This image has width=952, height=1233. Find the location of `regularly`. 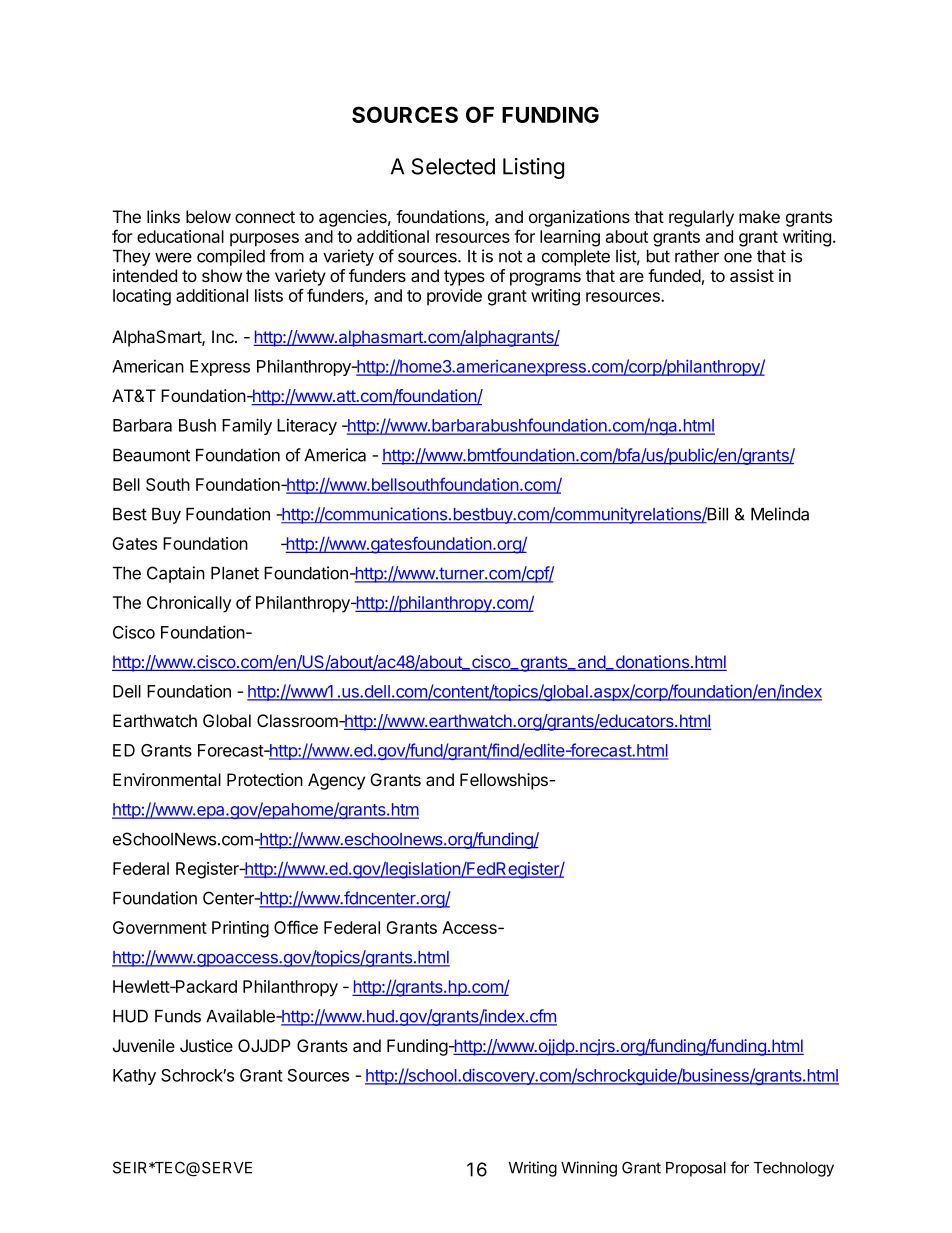

regularly is located at coordinates (701, 218).
